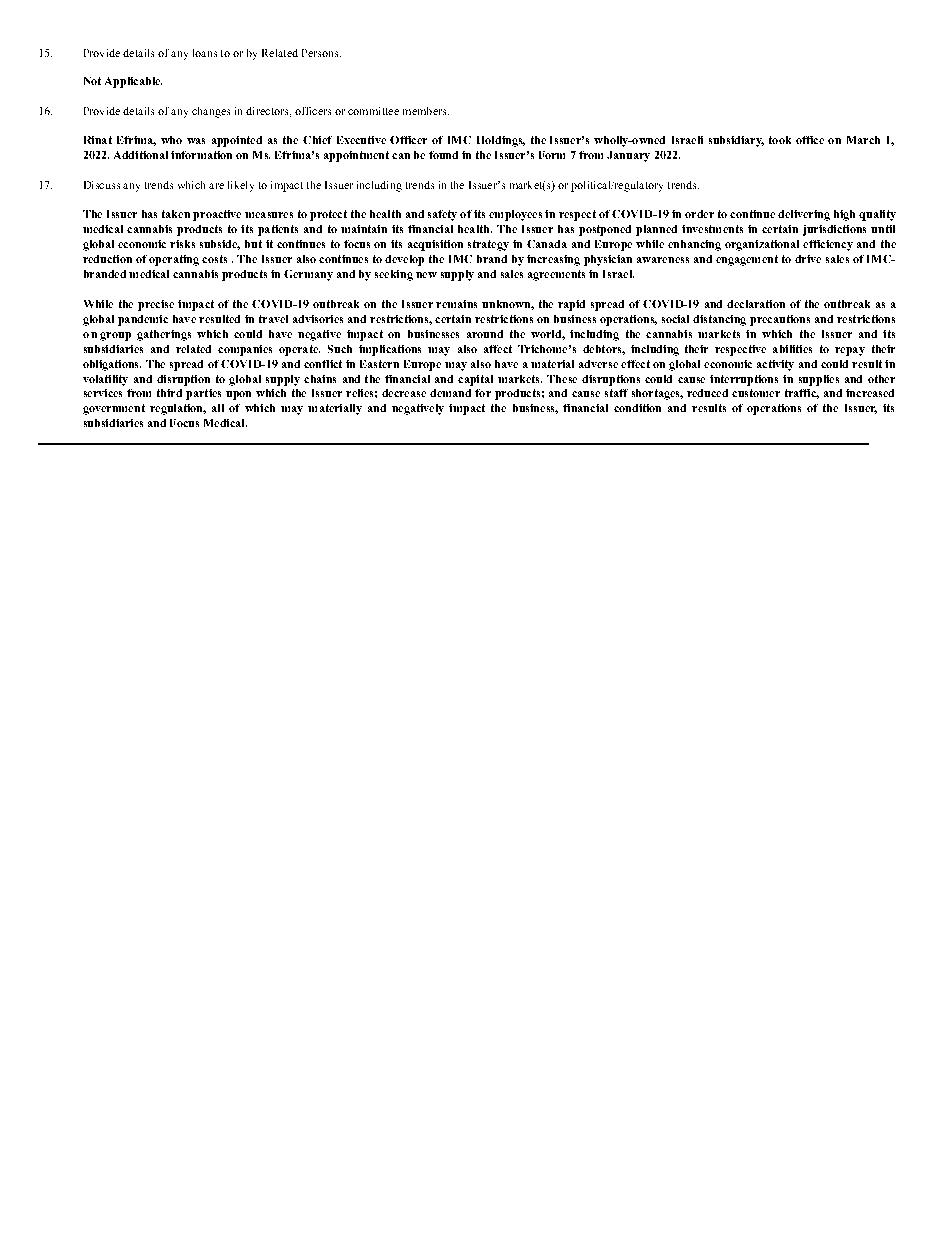 This screenshot has height=1233, width=952. Describe the element at coordinates (756, 393) in the screenshot. I see `customer` at that location.
